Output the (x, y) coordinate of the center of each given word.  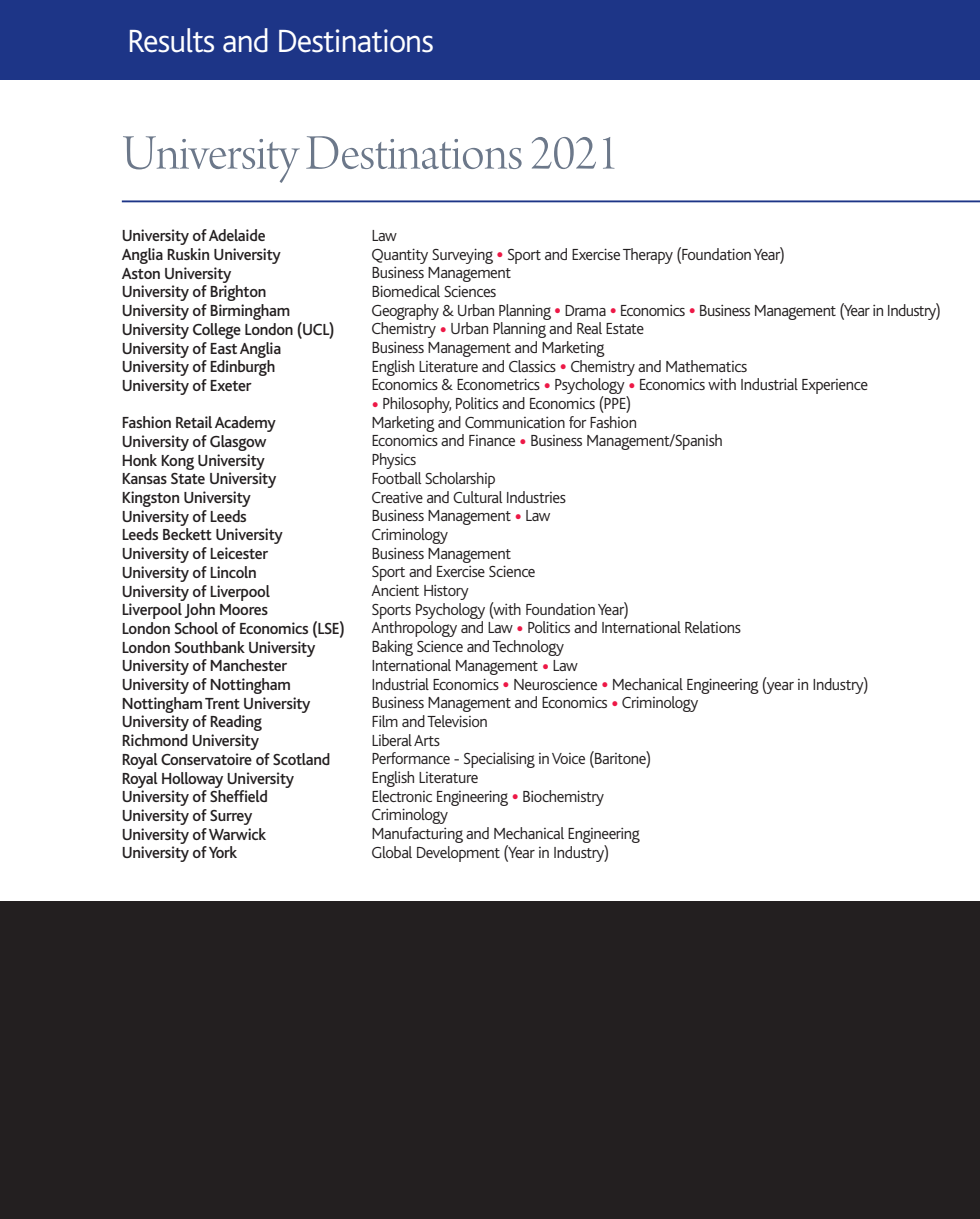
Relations (713, 627)
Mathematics (706, 366)
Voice (568, 758)
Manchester (248, 665)
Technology (528, 648)
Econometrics (498, 384)
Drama (585, 310)
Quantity (400, 256)
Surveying (462, 256)
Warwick (237, 834)
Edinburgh (242, 368)
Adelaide (237, 235)
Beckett (187, 534)
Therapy (648, 256)
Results (172, 40)
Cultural (478, 497)
